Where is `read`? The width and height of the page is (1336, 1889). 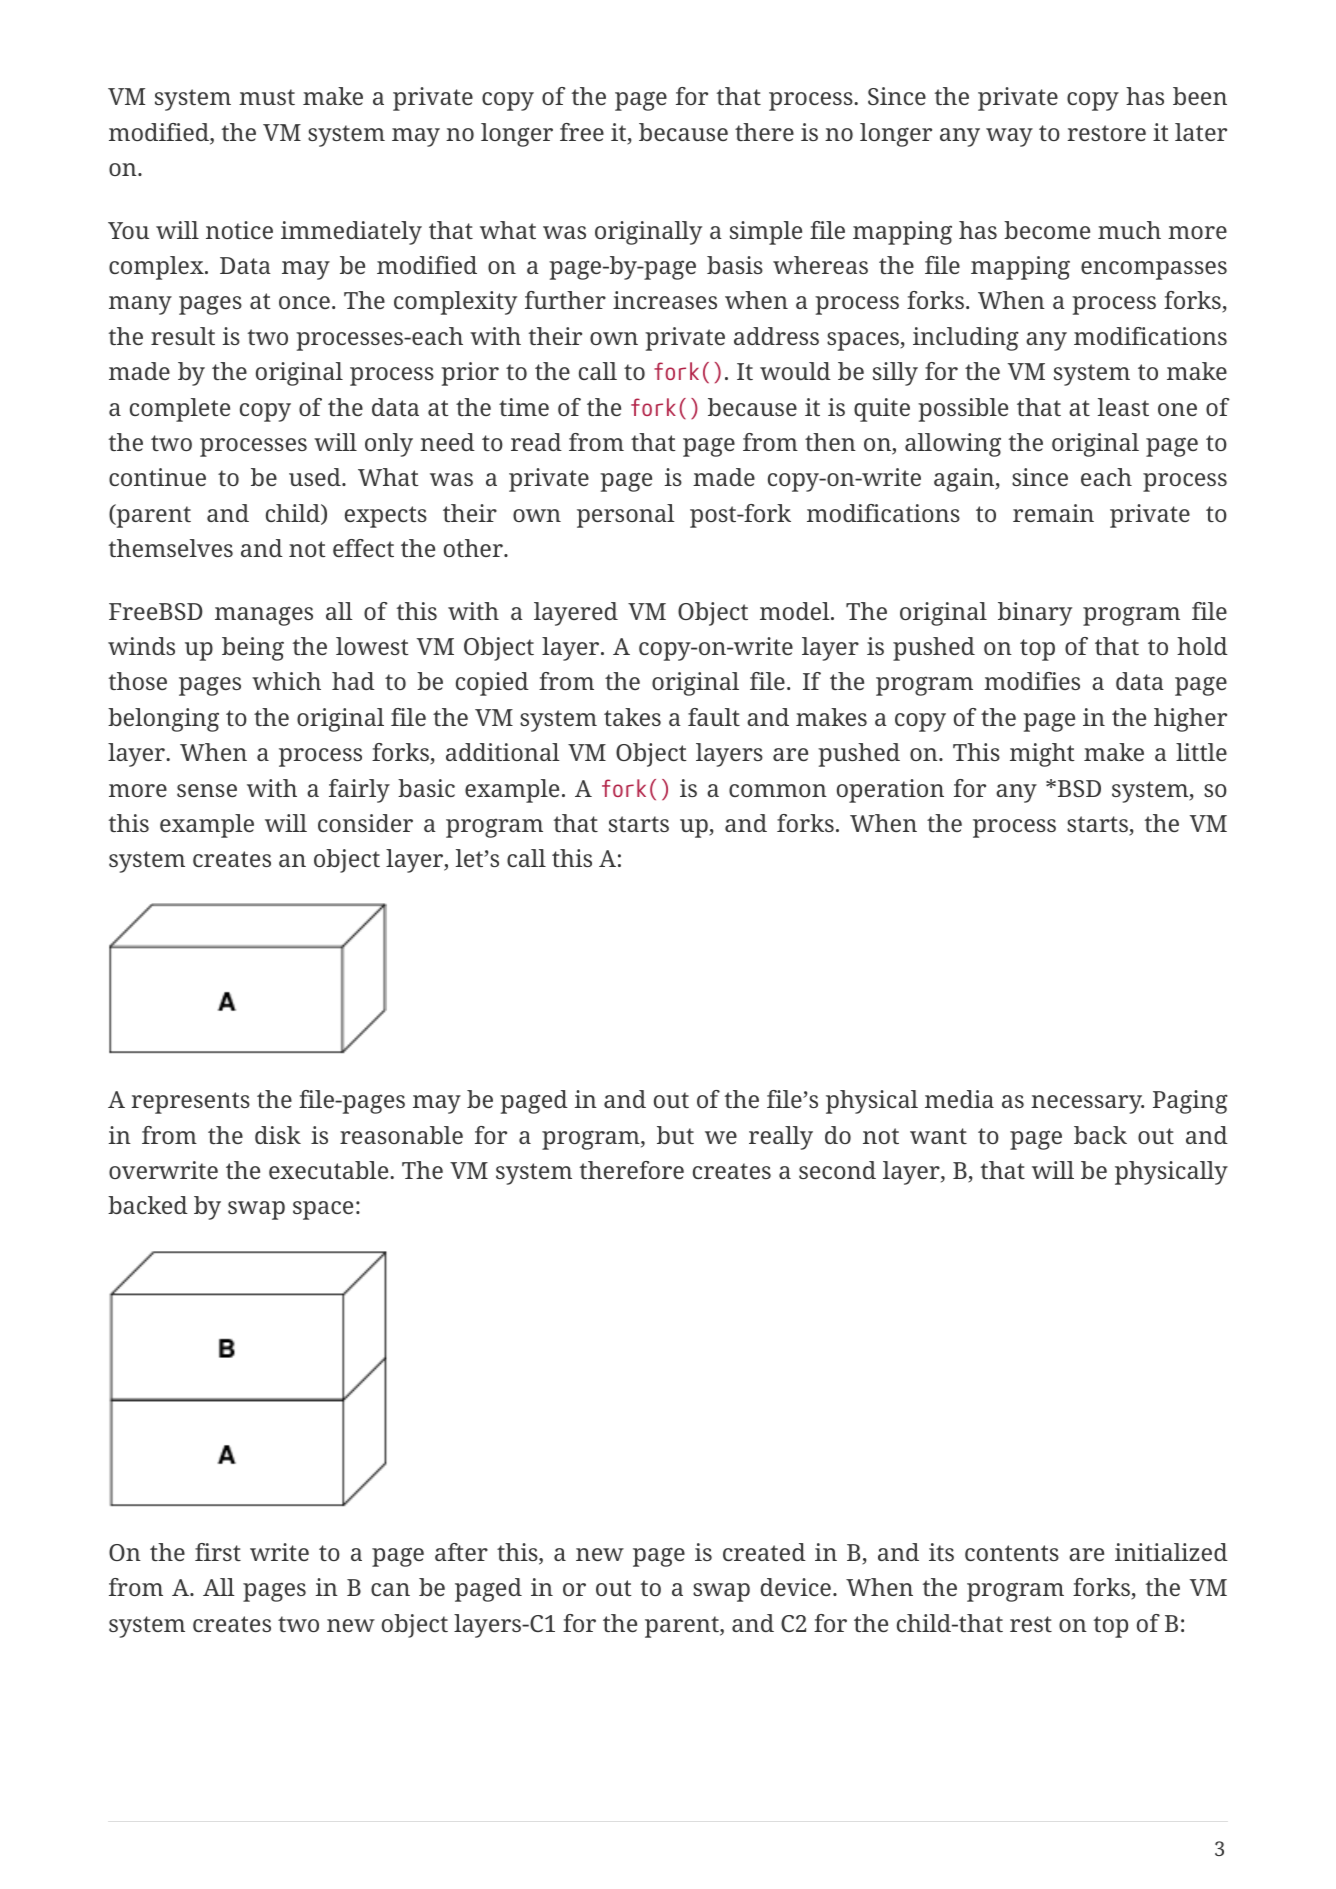
read is located at coordinates (536, 442).
